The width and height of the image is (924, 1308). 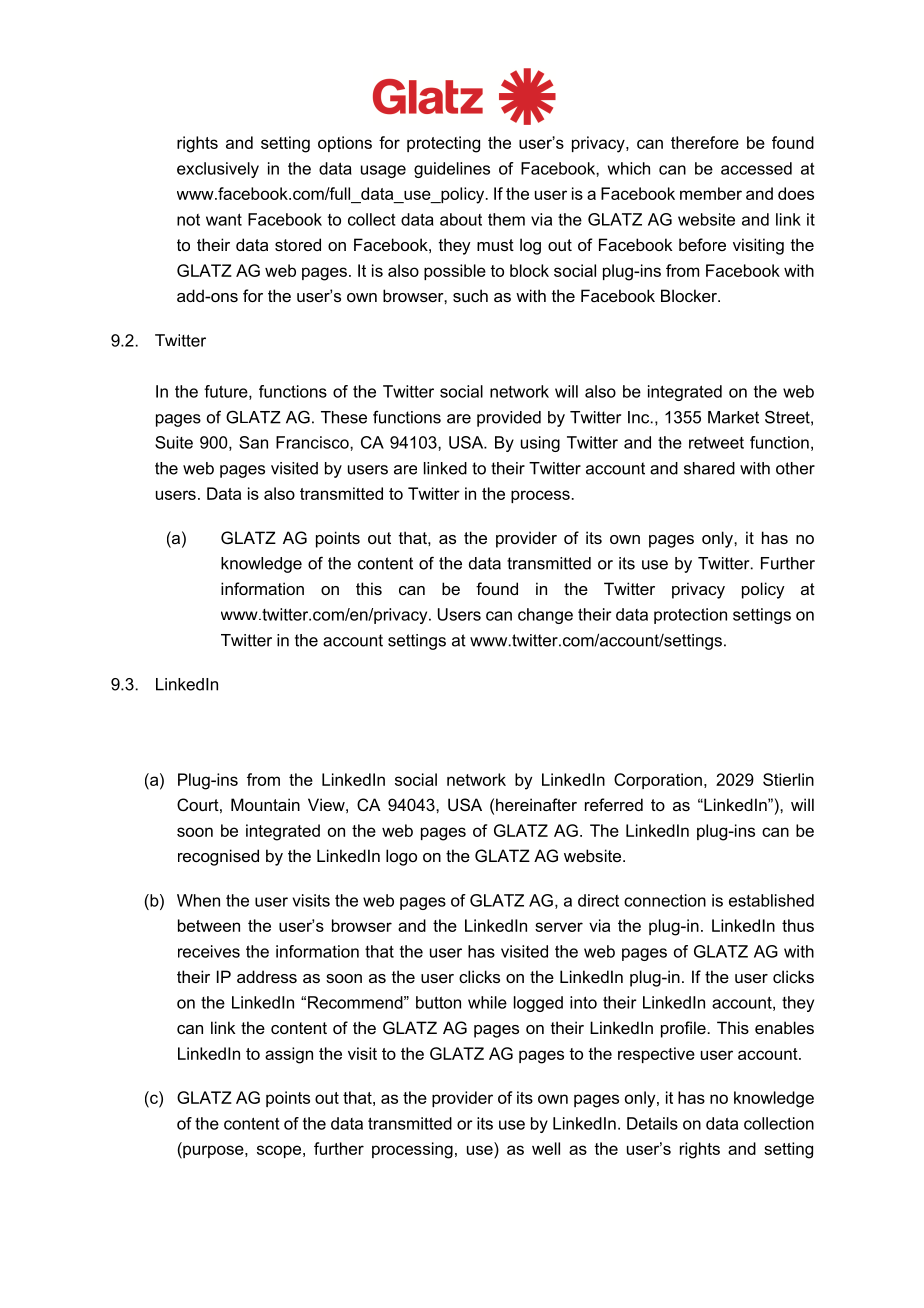 What do you see at coordinates (545, 616) in the image?
I see `change` at bounding box center [545, 616].
